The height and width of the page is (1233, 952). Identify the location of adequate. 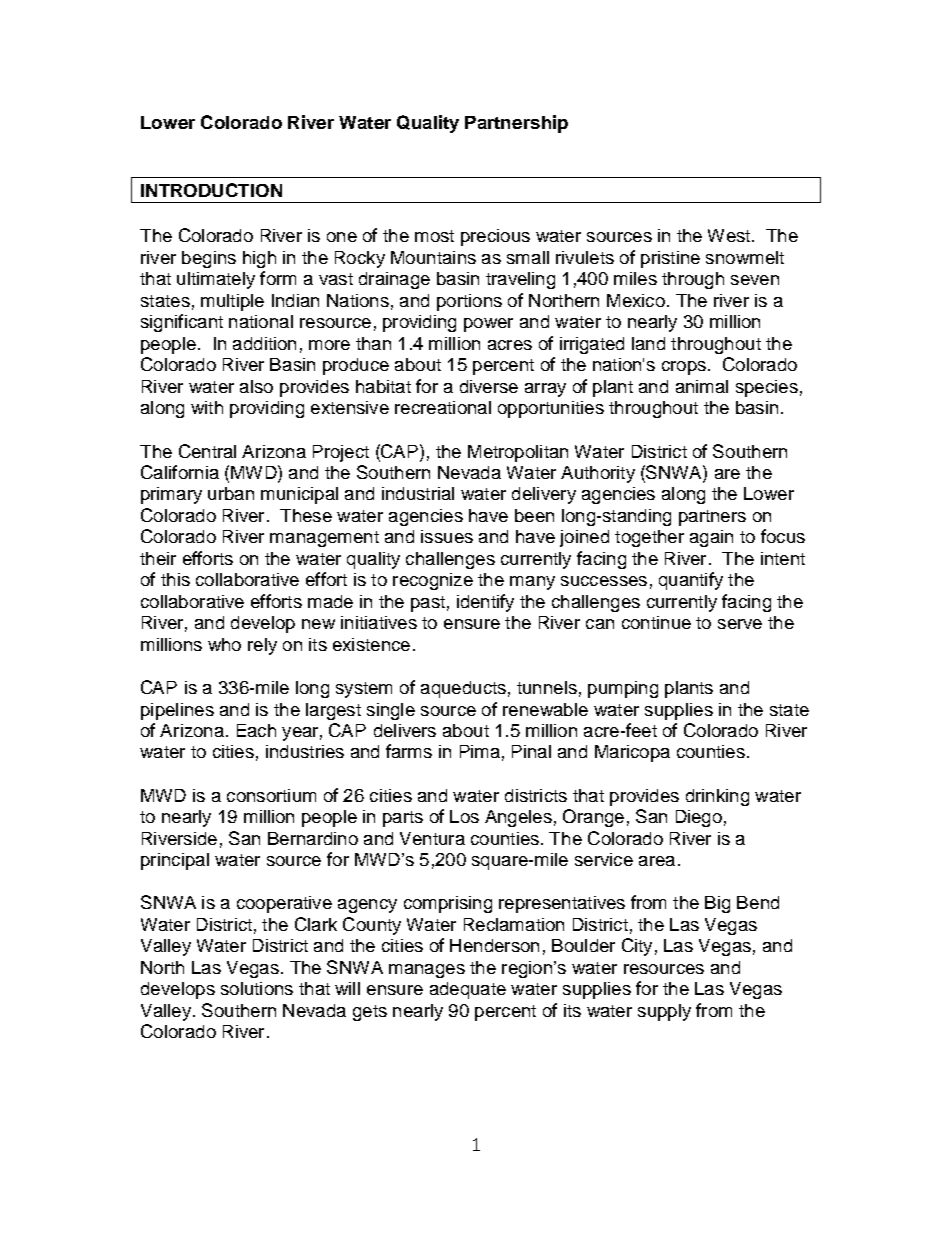
(468, 990).
